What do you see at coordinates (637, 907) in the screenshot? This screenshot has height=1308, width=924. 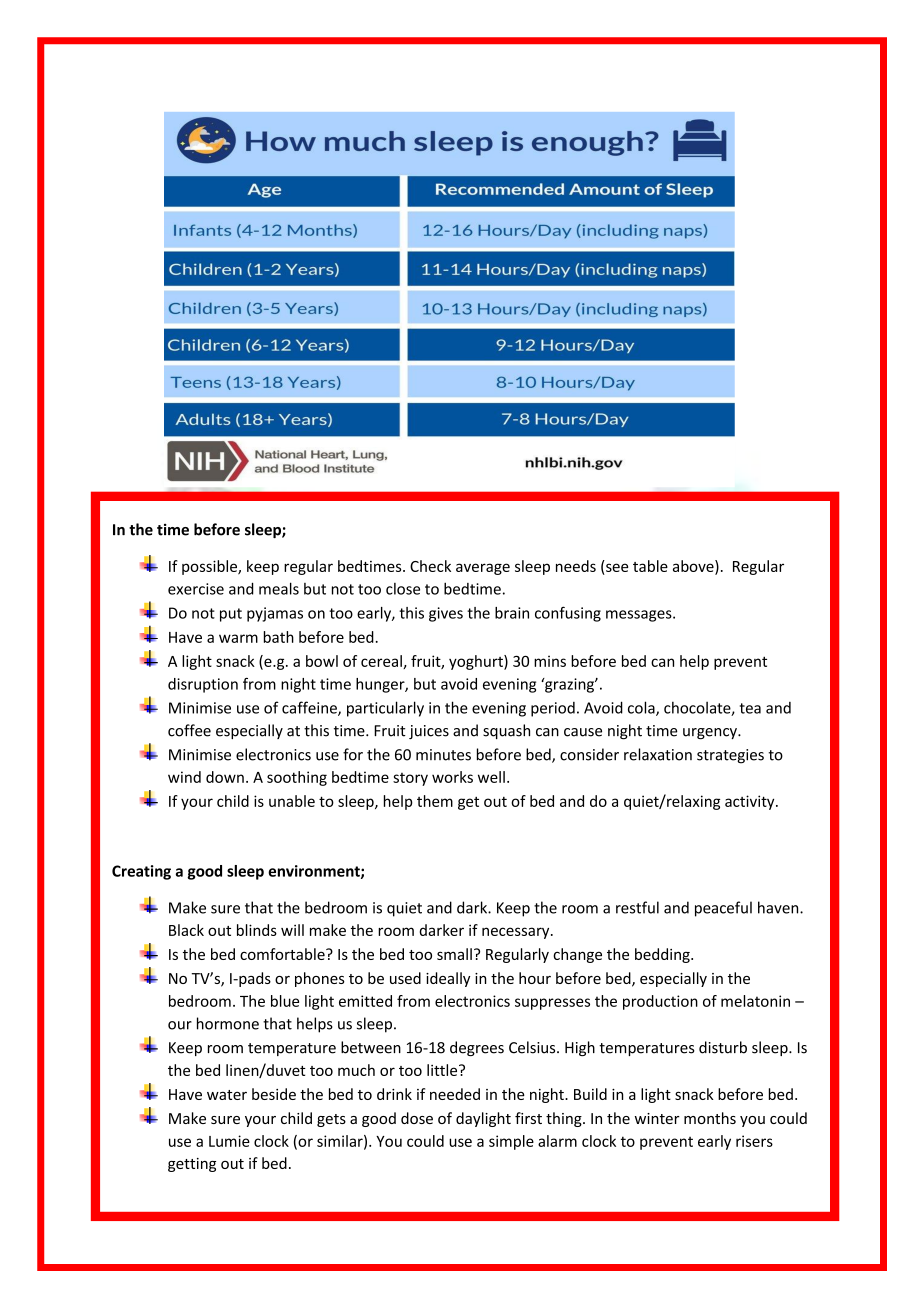 I see `restful` at bounding box center [637, 907].
